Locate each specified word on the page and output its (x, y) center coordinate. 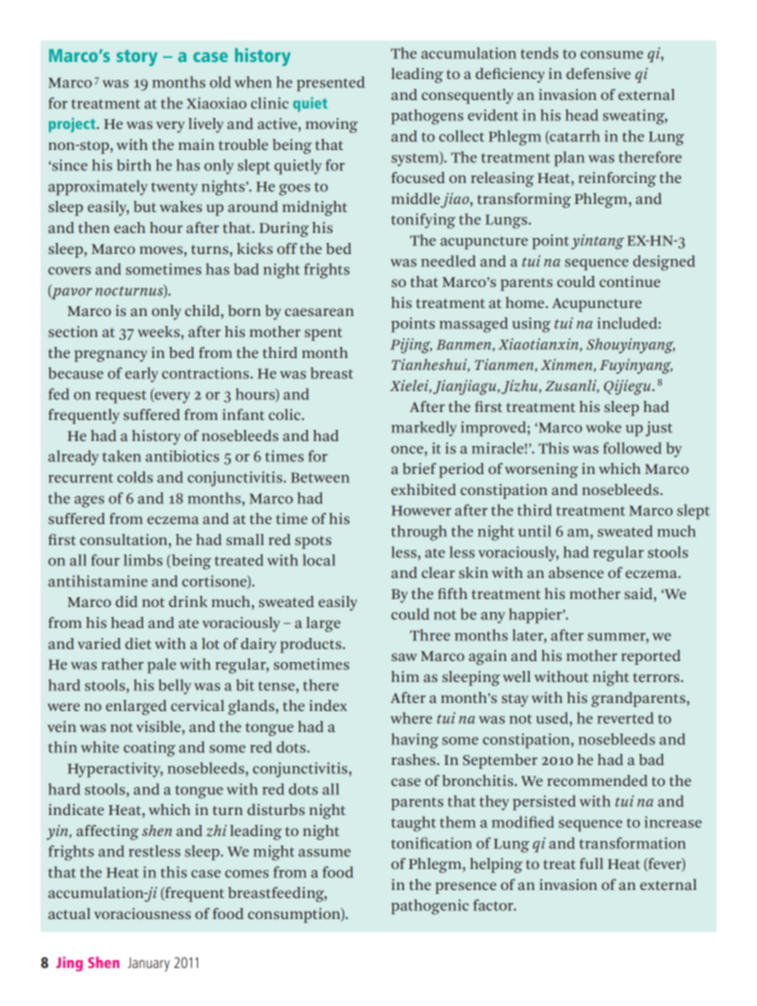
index (328, 705)
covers (69, 271)
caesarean (319, 312)
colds (135, 477)
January (149, 964)
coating (149, 749)
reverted (625, 718)
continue (629, 281)
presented (331, 84)
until (534, 531)
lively (206, 125)
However (421, 510)
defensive (598, 73)
